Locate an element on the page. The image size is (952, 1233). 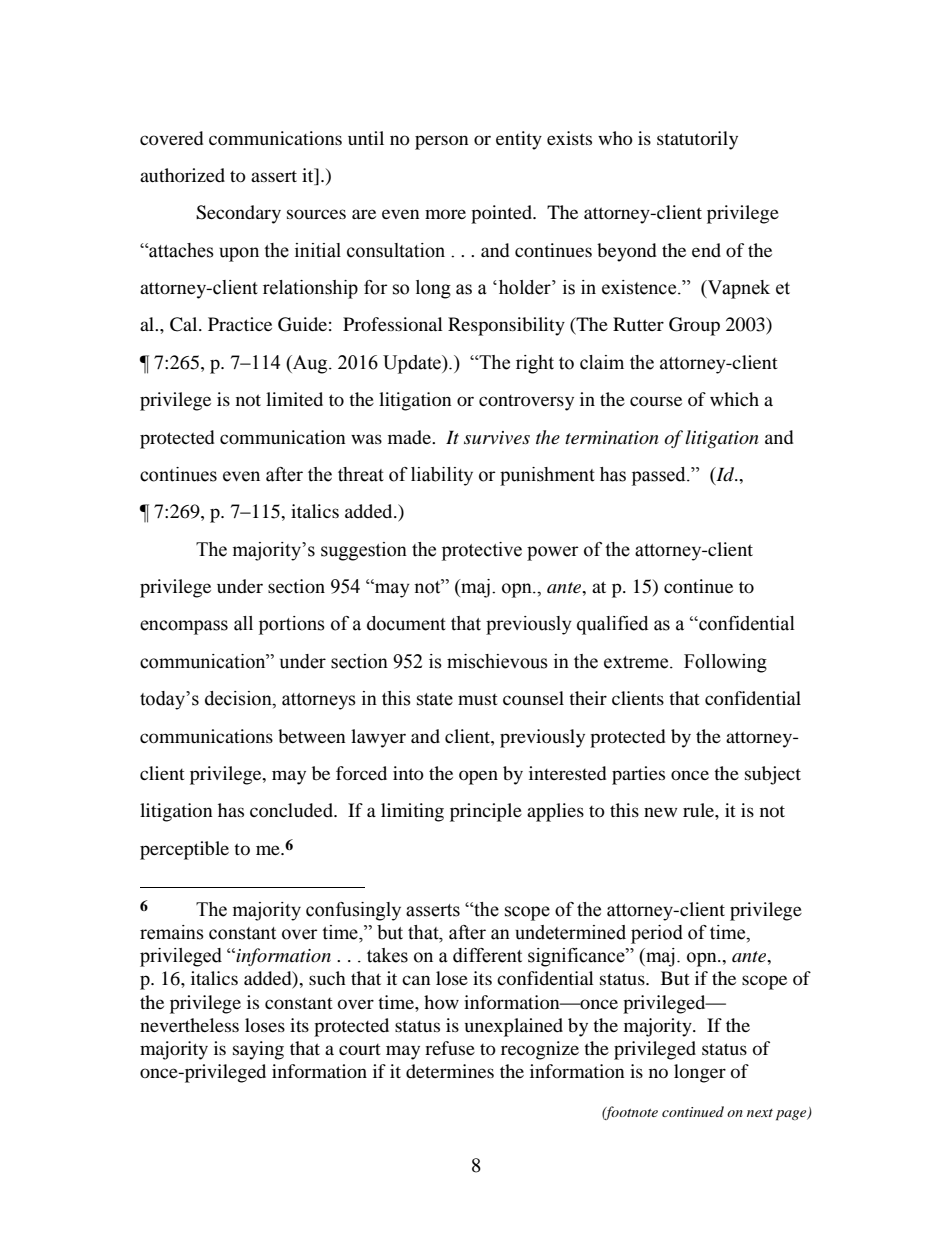
statutorily is located at coordinates (697, 140).
